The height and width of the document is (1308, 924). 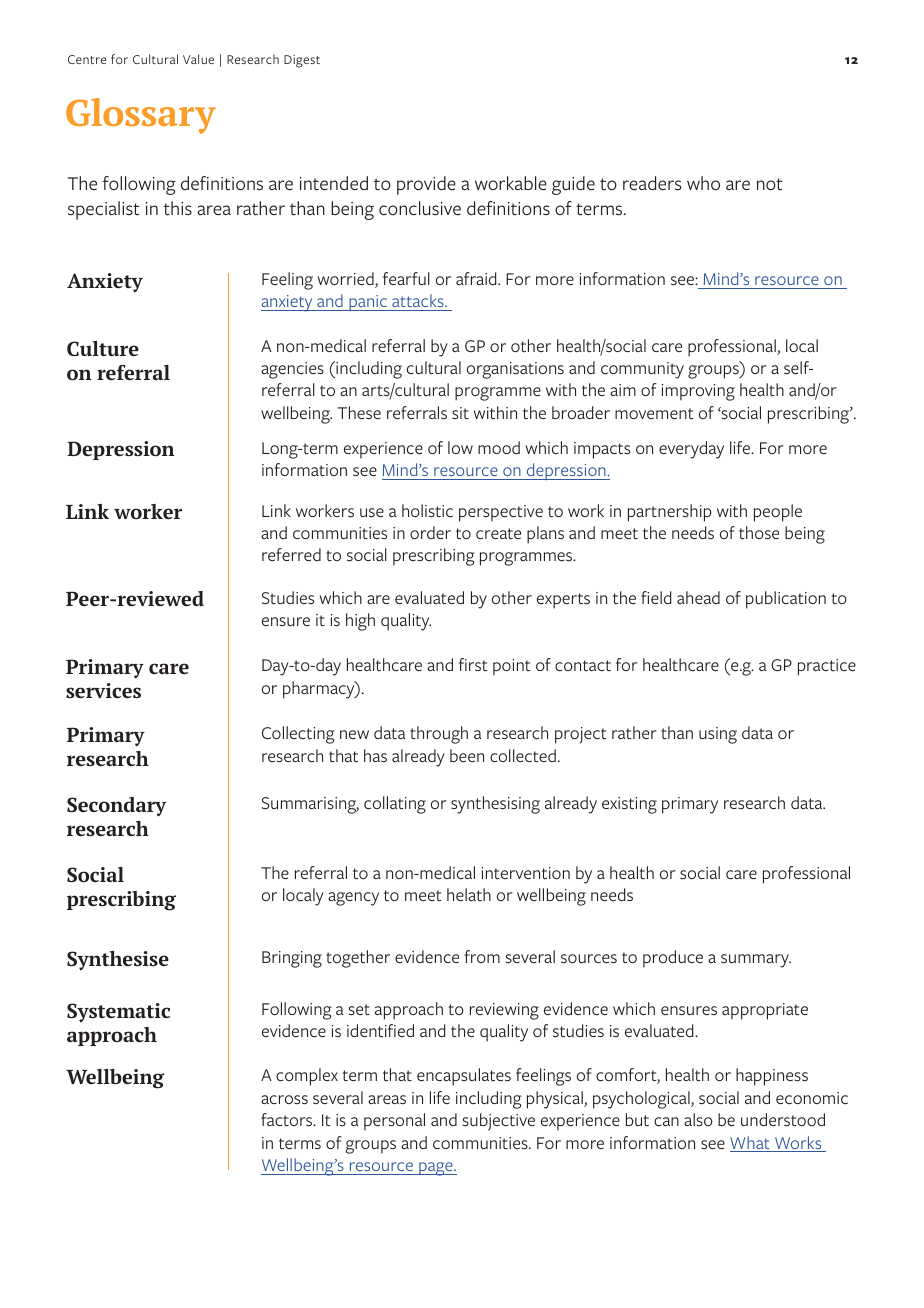 What do you see at coordinates (291, 554) in the document?
I see `referred` at bounding box center [291, 554].
